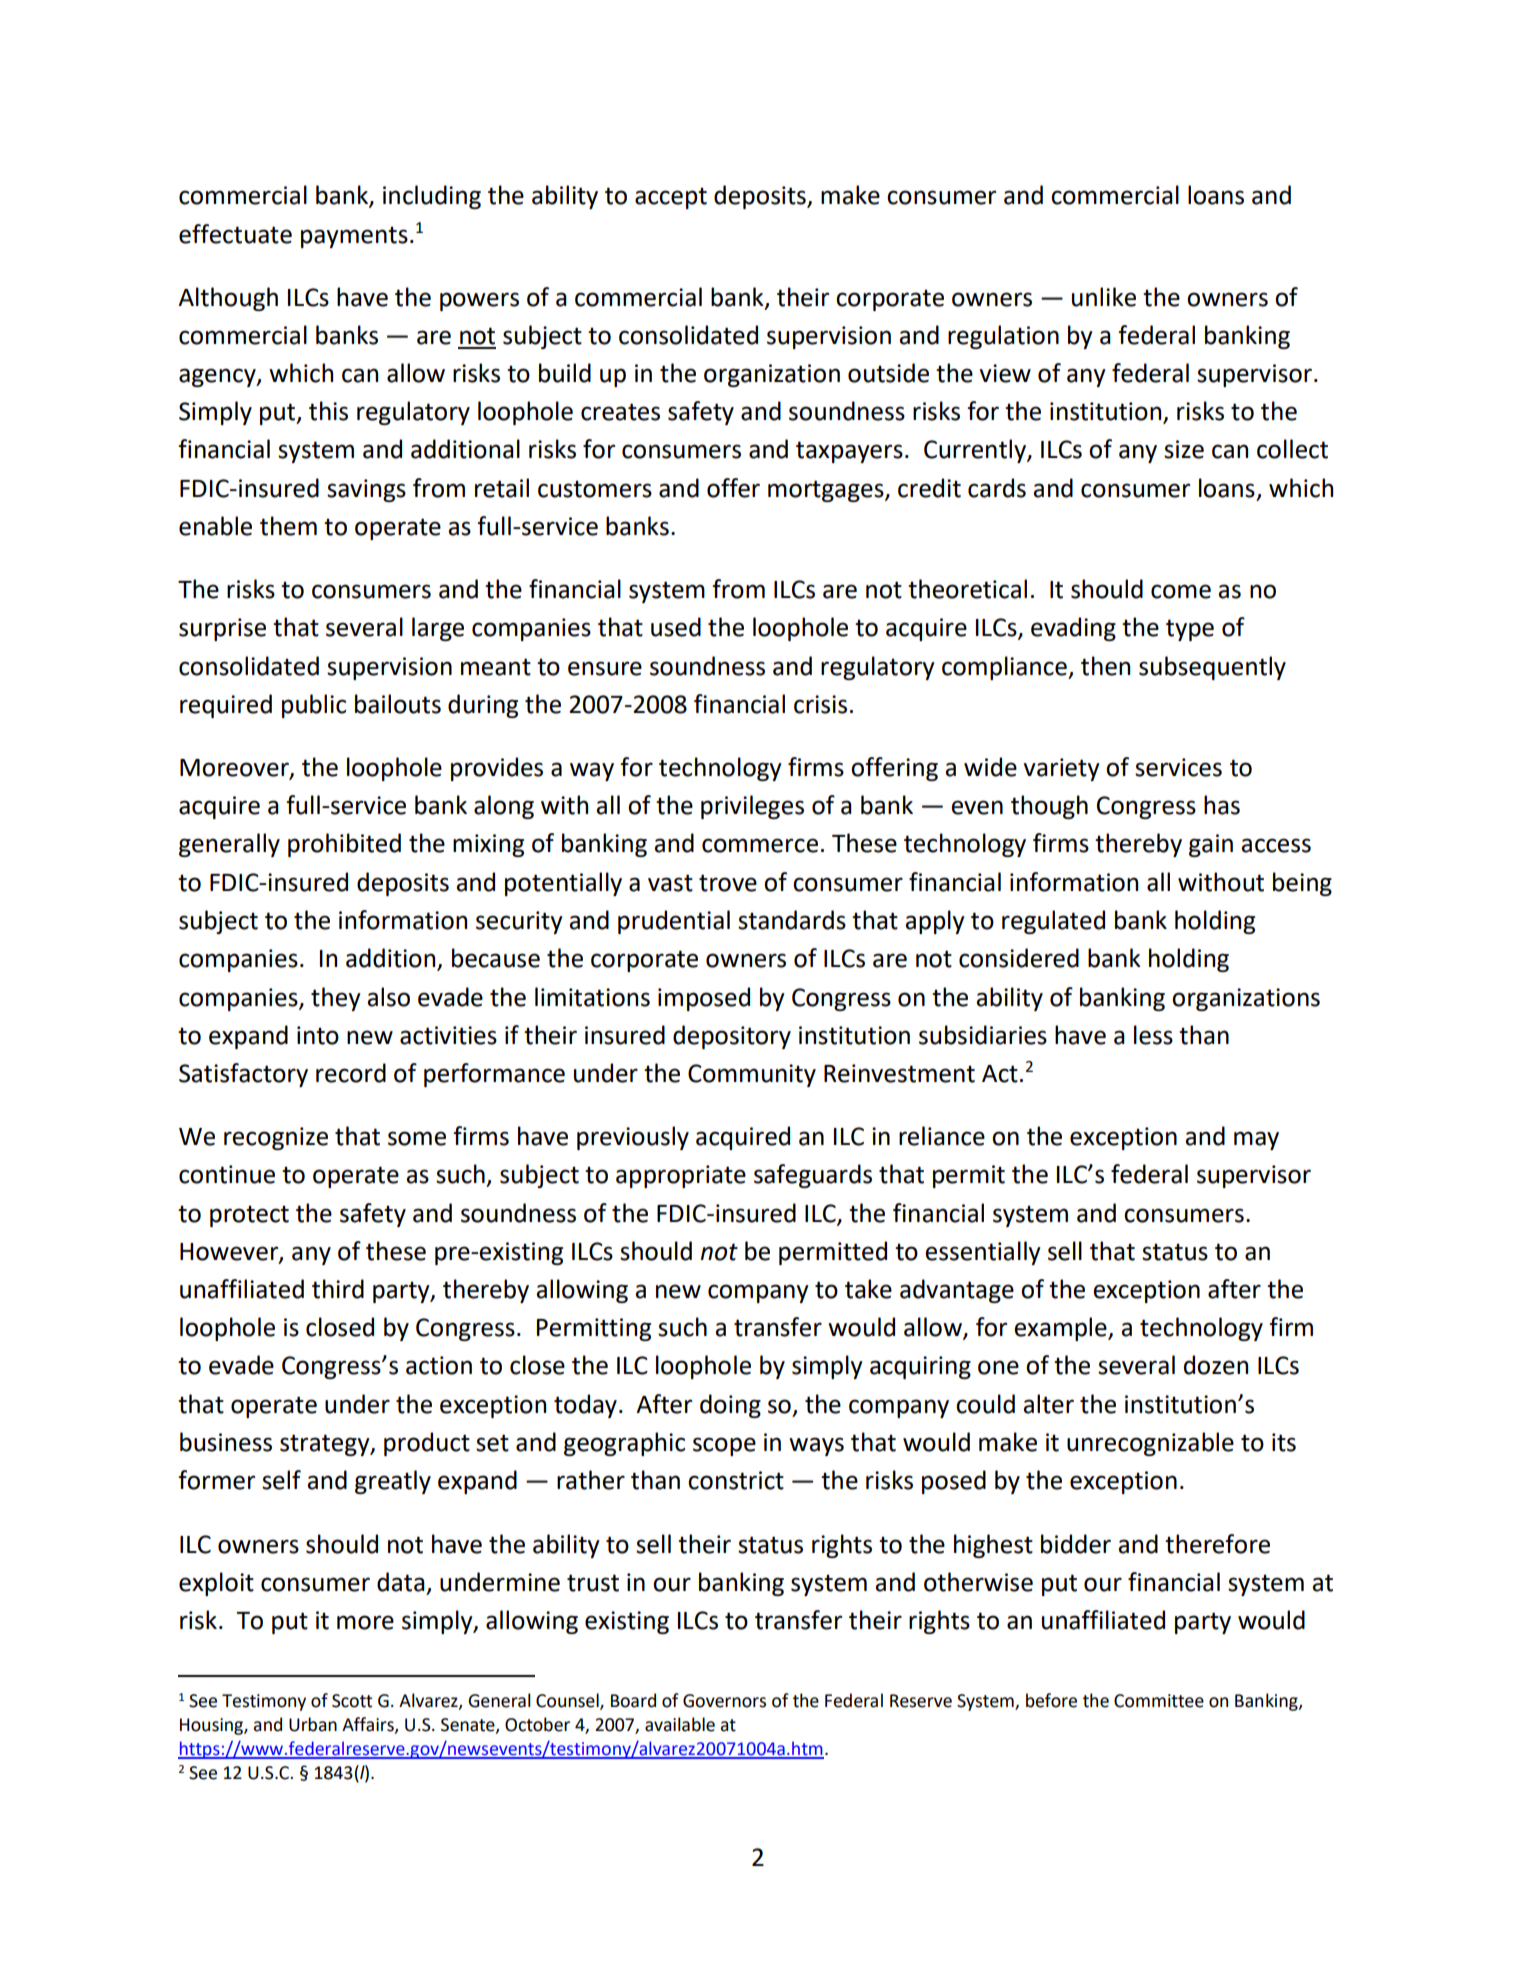  Describe the element at coordinates (820, 704) in the page. I see `crisis` at that location.
